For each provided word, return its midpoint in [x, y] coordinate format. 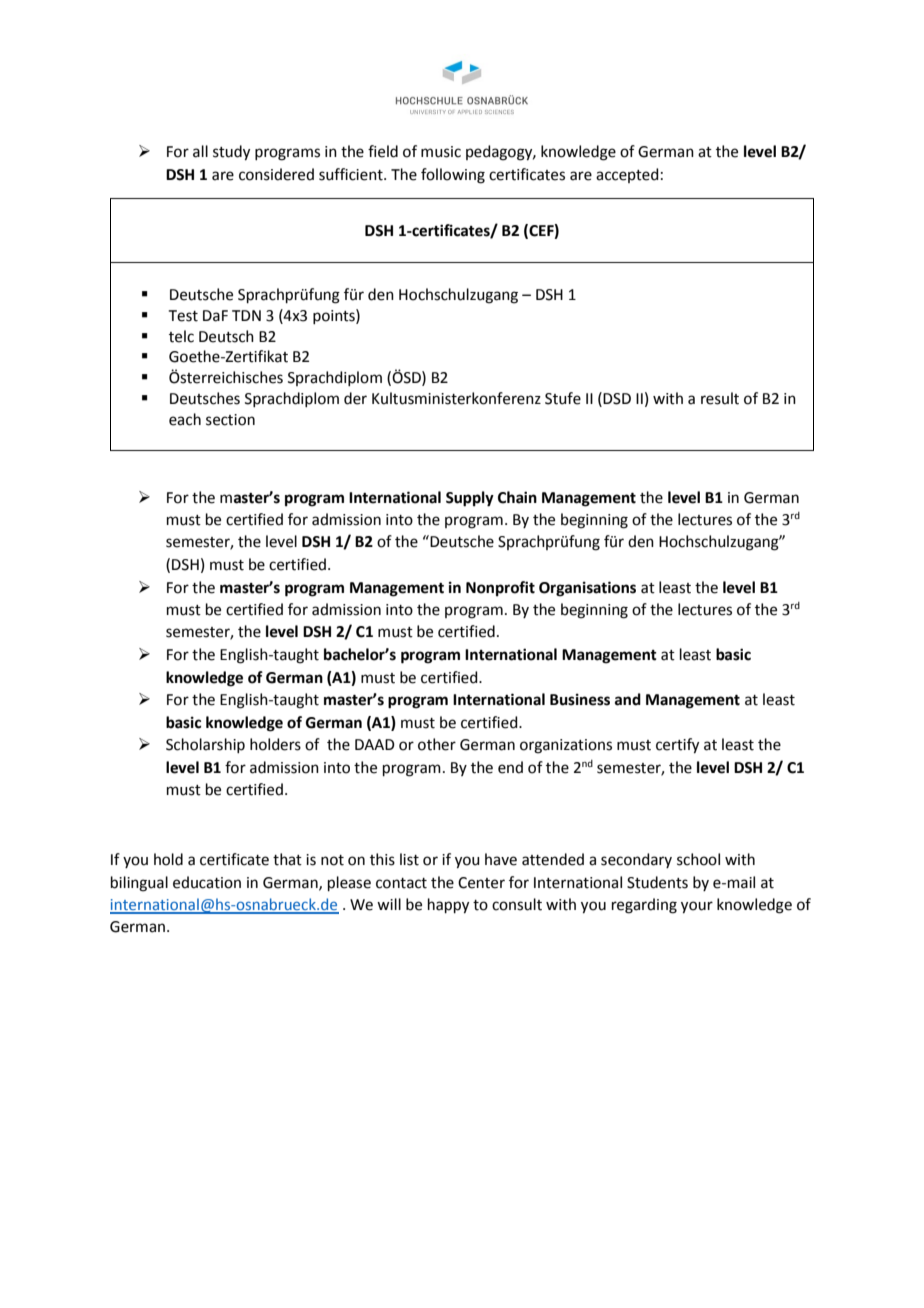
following [453, 176]
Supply [470, 499]
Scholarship [205, 745]
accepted [627, 175]
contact [401, 883]
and [628, 699]
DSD [617, 399]
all [200, 151]
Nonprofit [500, 589]
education [207, 882]
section [230, 420]
